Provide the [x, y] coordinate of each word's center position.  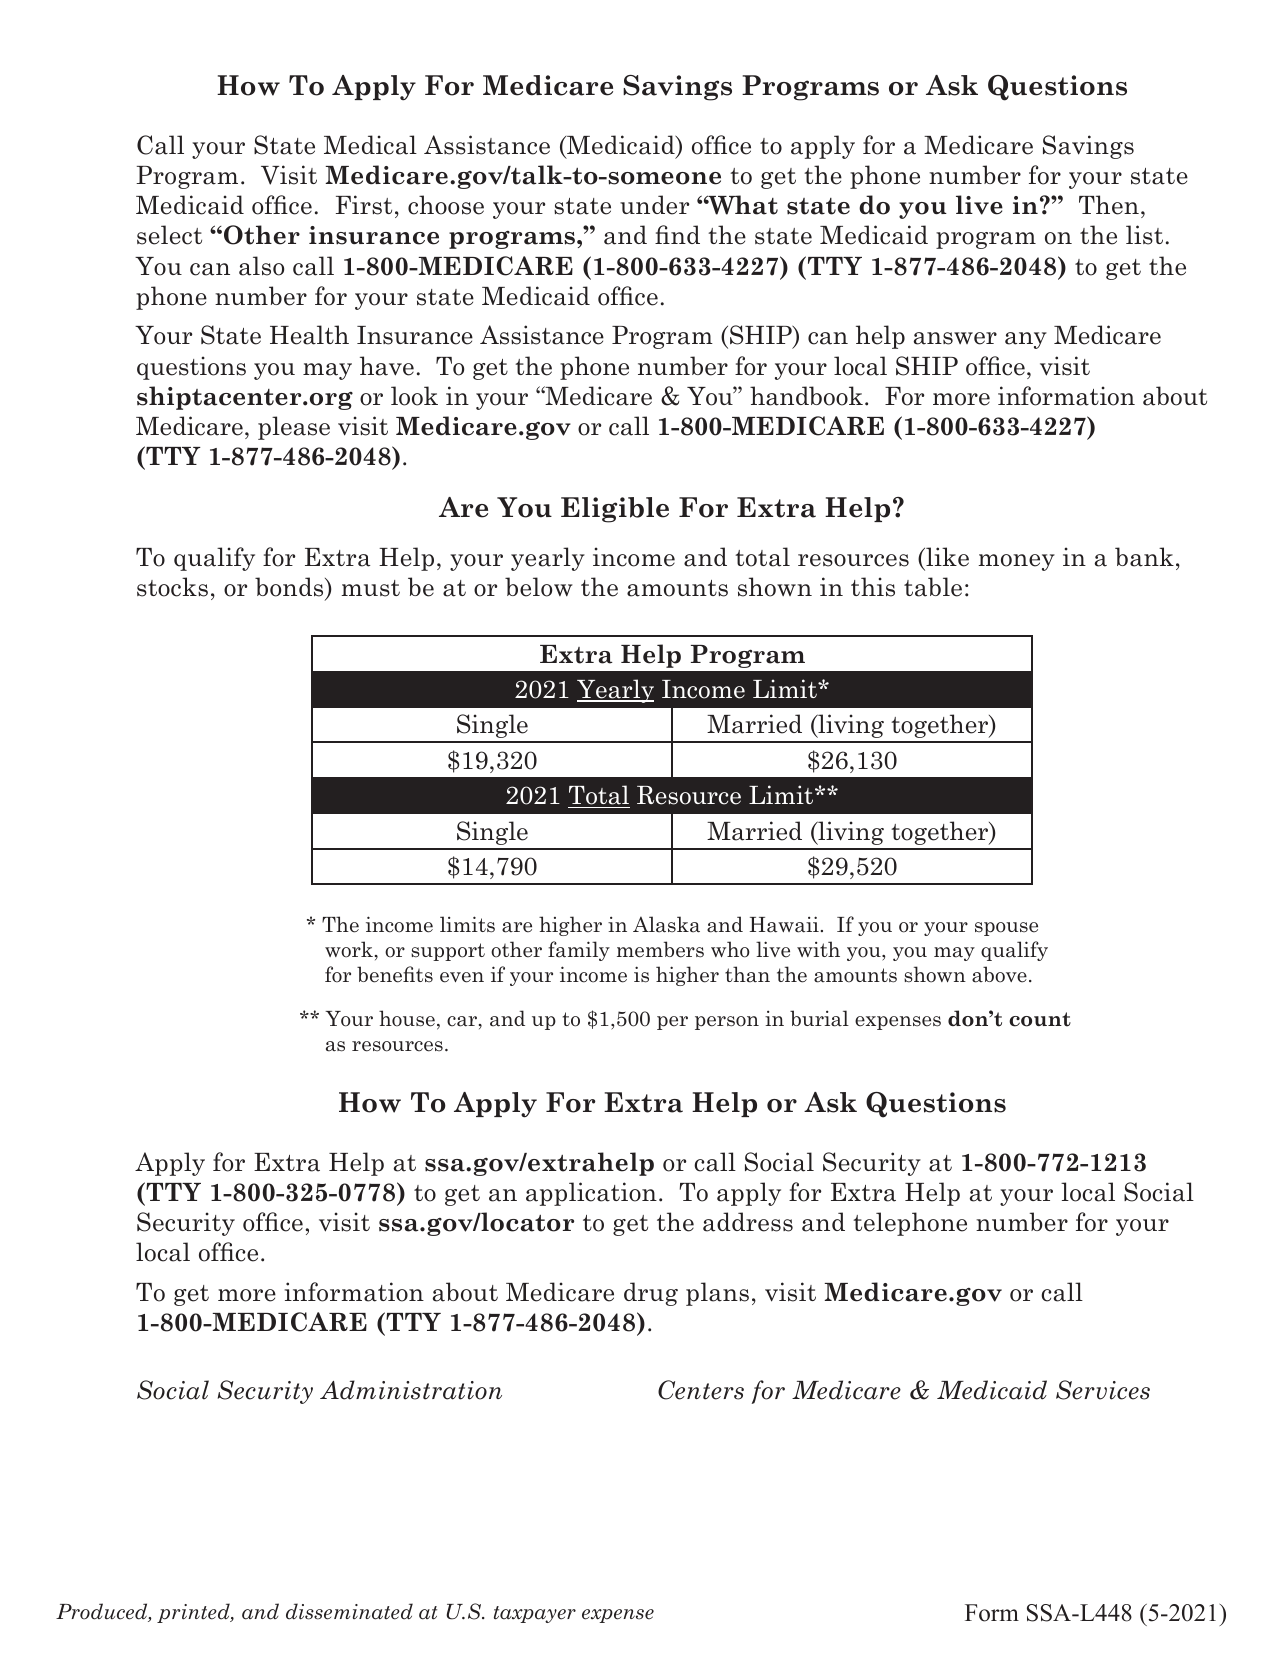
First [364, 205]
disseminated [349, 1611]
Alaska [666, 924]
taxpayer [535, 1614]
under [654, 205]
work [349, 949]
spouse [1006, 929]
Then [1109, 205]
